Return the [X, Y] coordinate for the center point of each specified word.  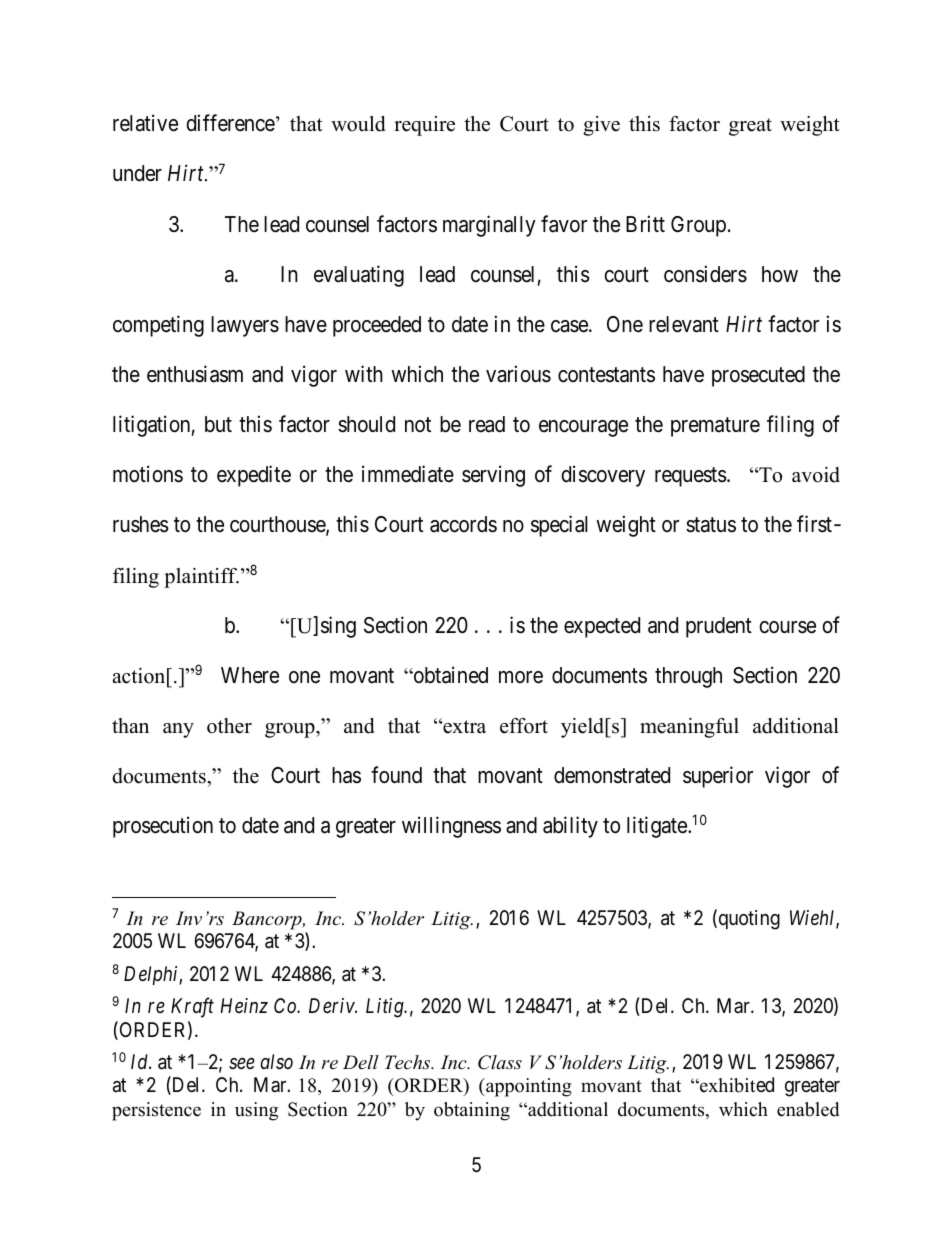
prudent [719, 627]
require [424, 126]
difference [230, 123]
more [521, 677]
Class [500, 1062]
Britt [645, 223]
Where [250, 675]
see [242, 1064]
